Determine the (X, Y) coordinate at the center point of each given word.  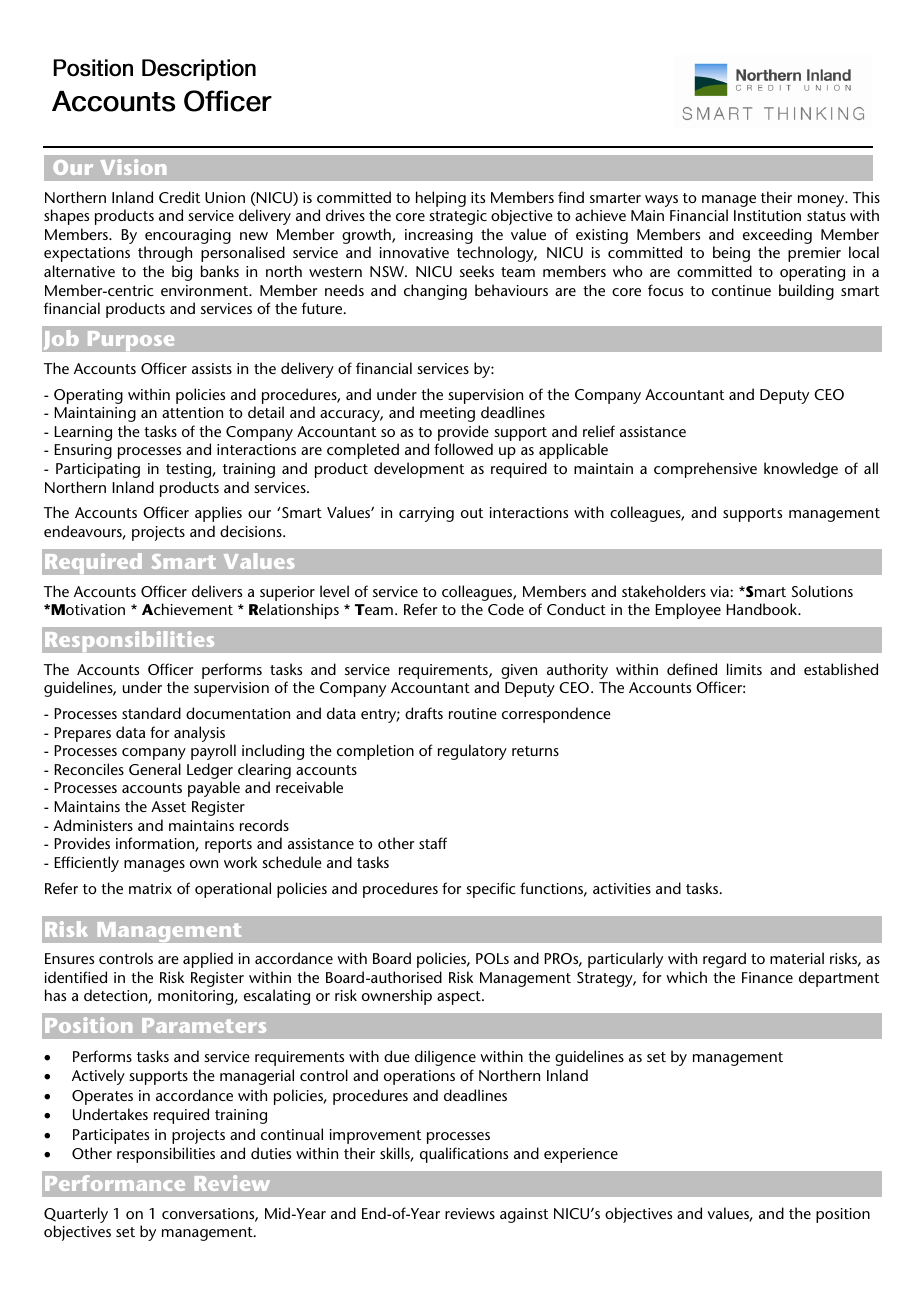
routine (473, 713)
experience (581, 1155)
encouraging (187, 238)
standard (151, 713)
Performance (115, 1183)
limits (744, 669)
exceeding (777, 237)
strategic (458, 217)
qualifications (464, 1155)
